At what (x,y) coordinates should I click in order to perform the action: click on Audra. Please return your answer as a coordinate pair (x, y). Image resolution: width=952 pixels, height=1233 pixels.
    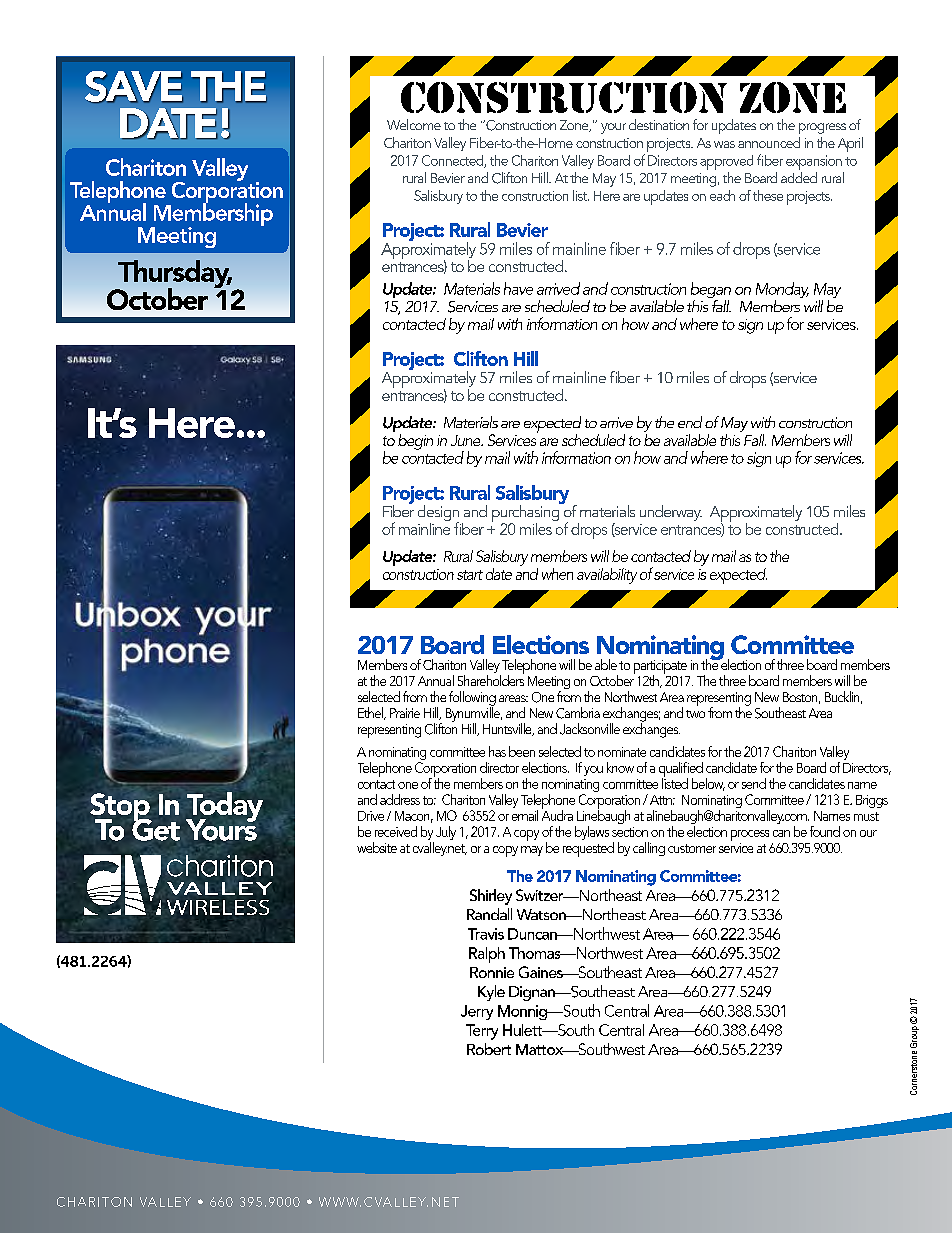
    Looking at the image, I should click on (557, 814).
